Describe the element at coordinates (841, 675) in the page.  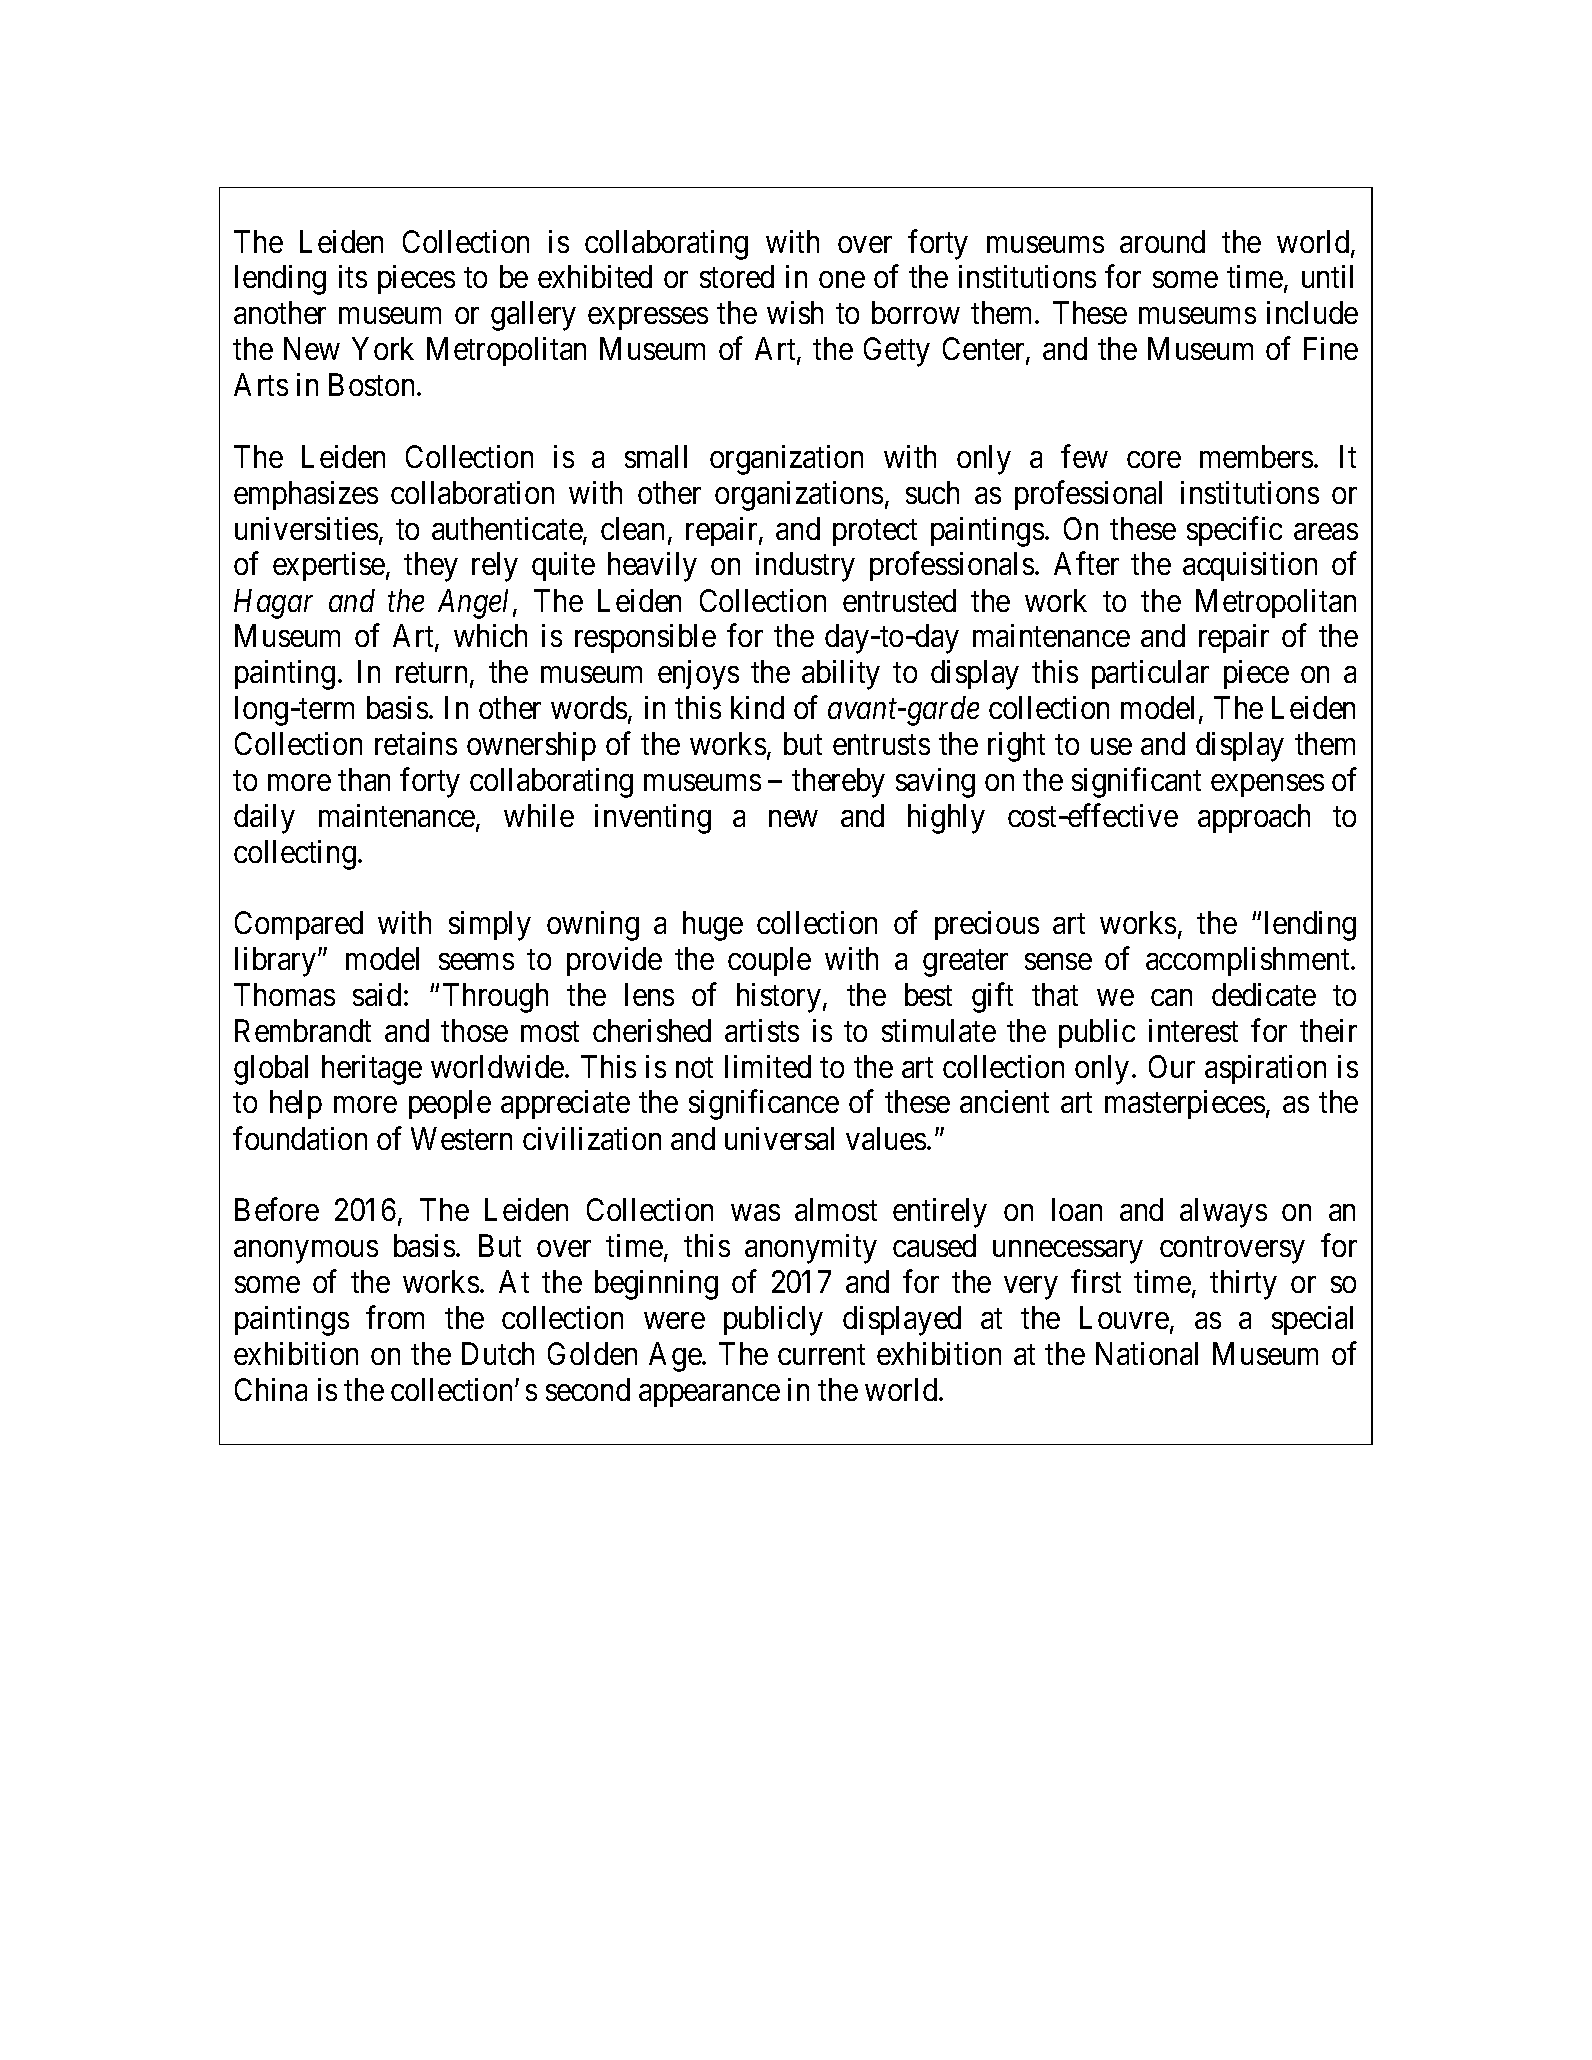
I see `ability` at that location.
